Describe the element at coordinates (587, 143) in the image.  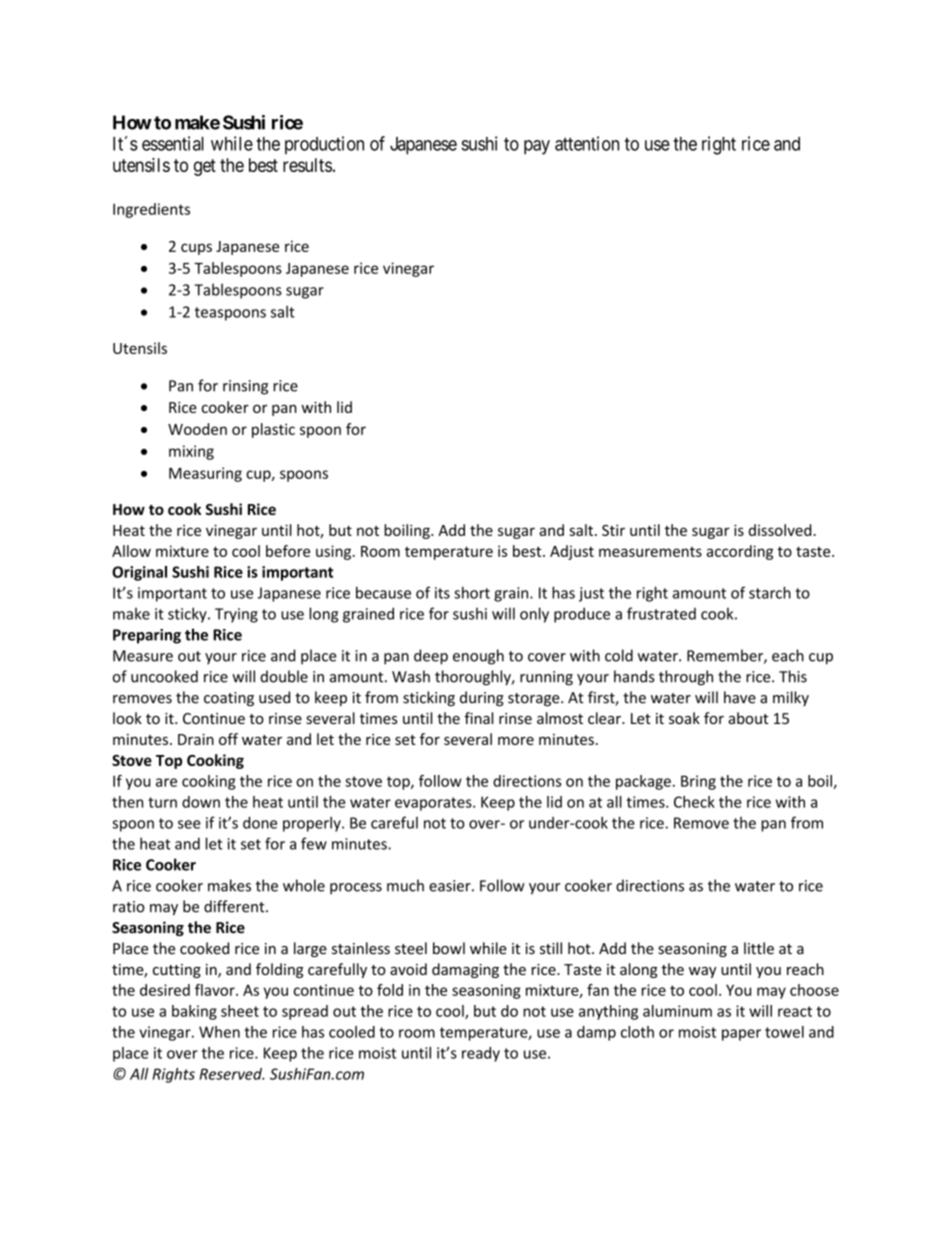
I see `attention` at that location.
